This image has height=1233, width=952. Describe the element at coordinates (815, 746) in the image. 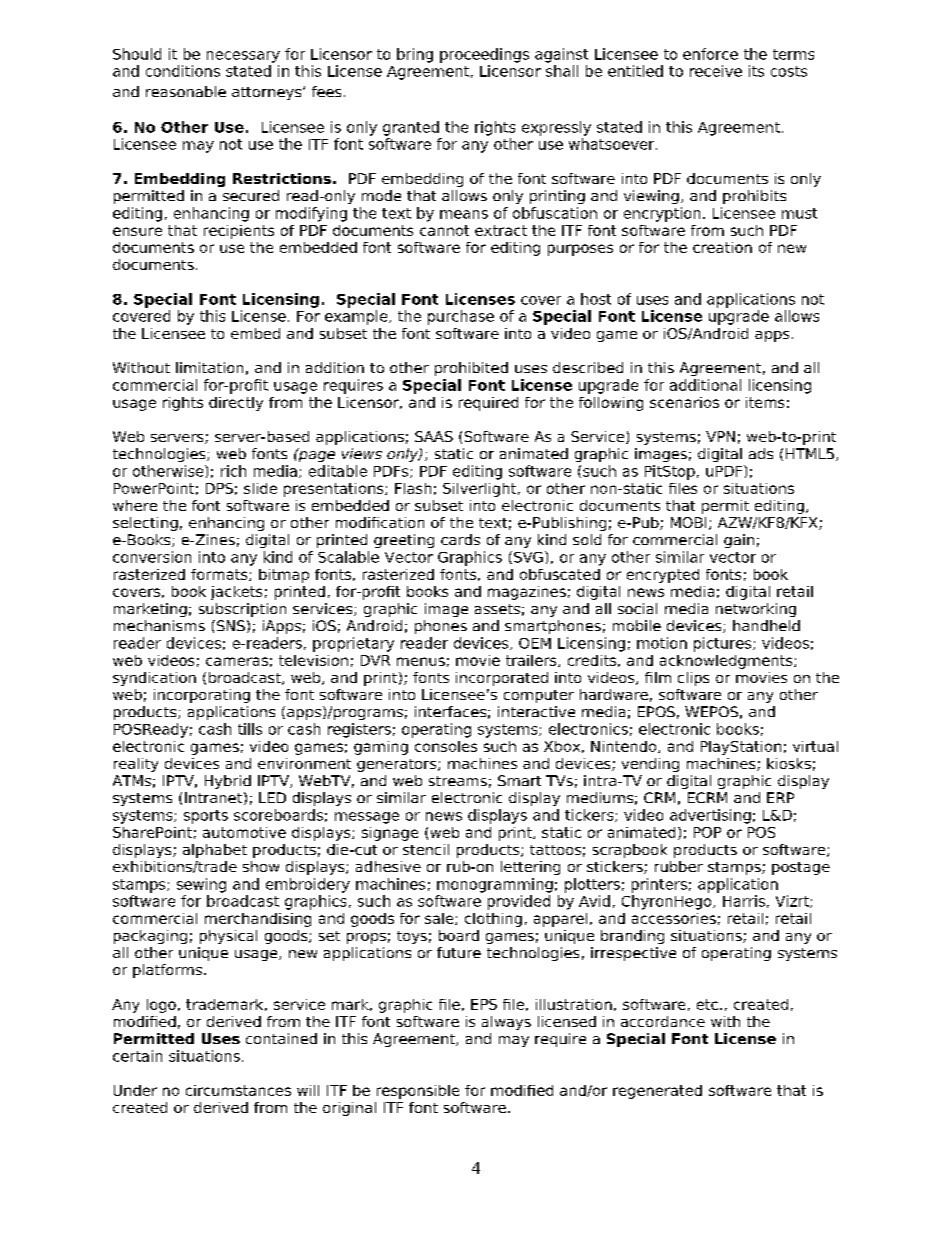

I see `virtual` at that location.
